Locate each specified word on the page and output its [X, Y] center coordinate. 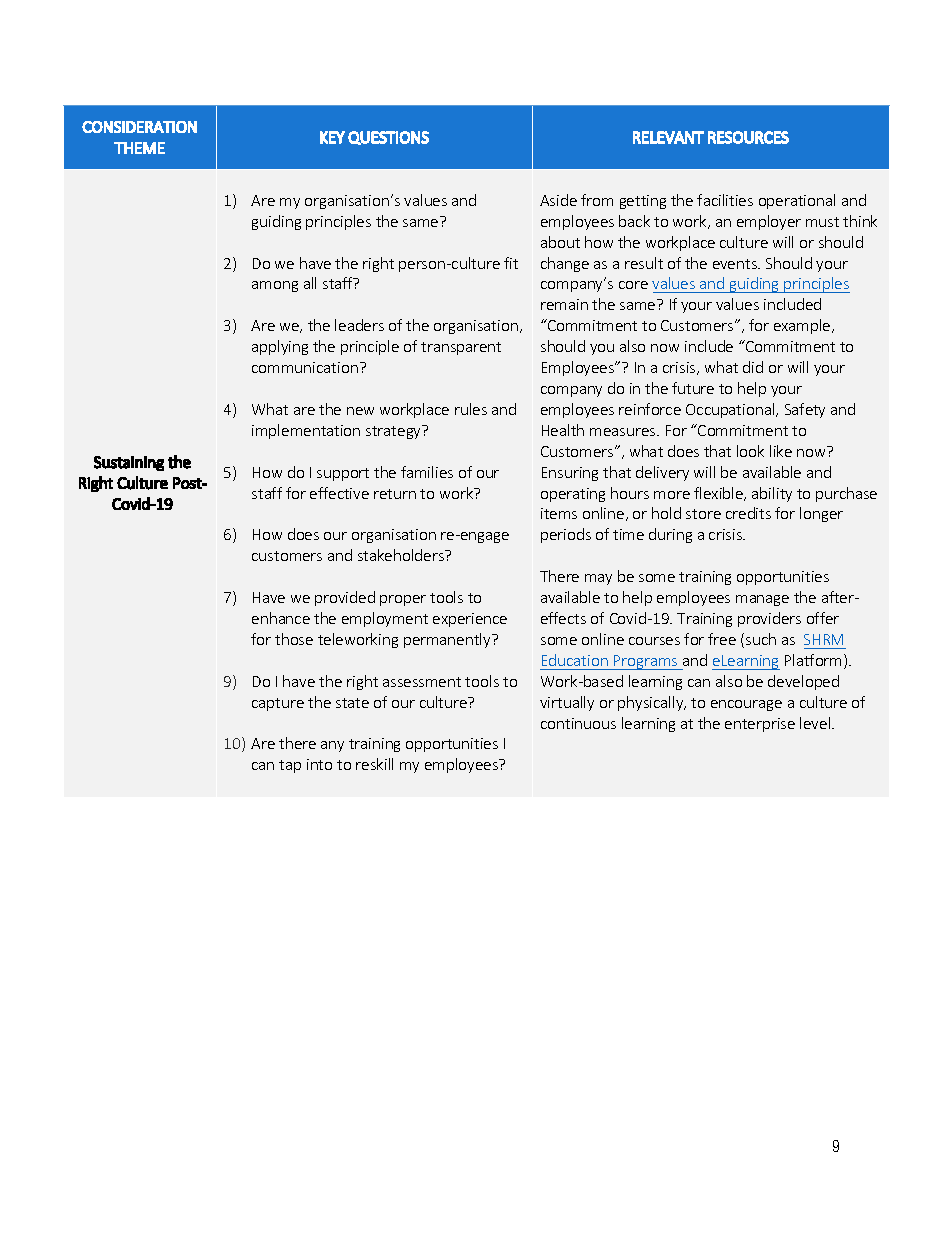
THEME [139, 148]
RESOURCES [748, 137]
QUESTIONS [388, 138]
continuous [578, 723]
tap [290, 766]
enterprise [760, 725]
